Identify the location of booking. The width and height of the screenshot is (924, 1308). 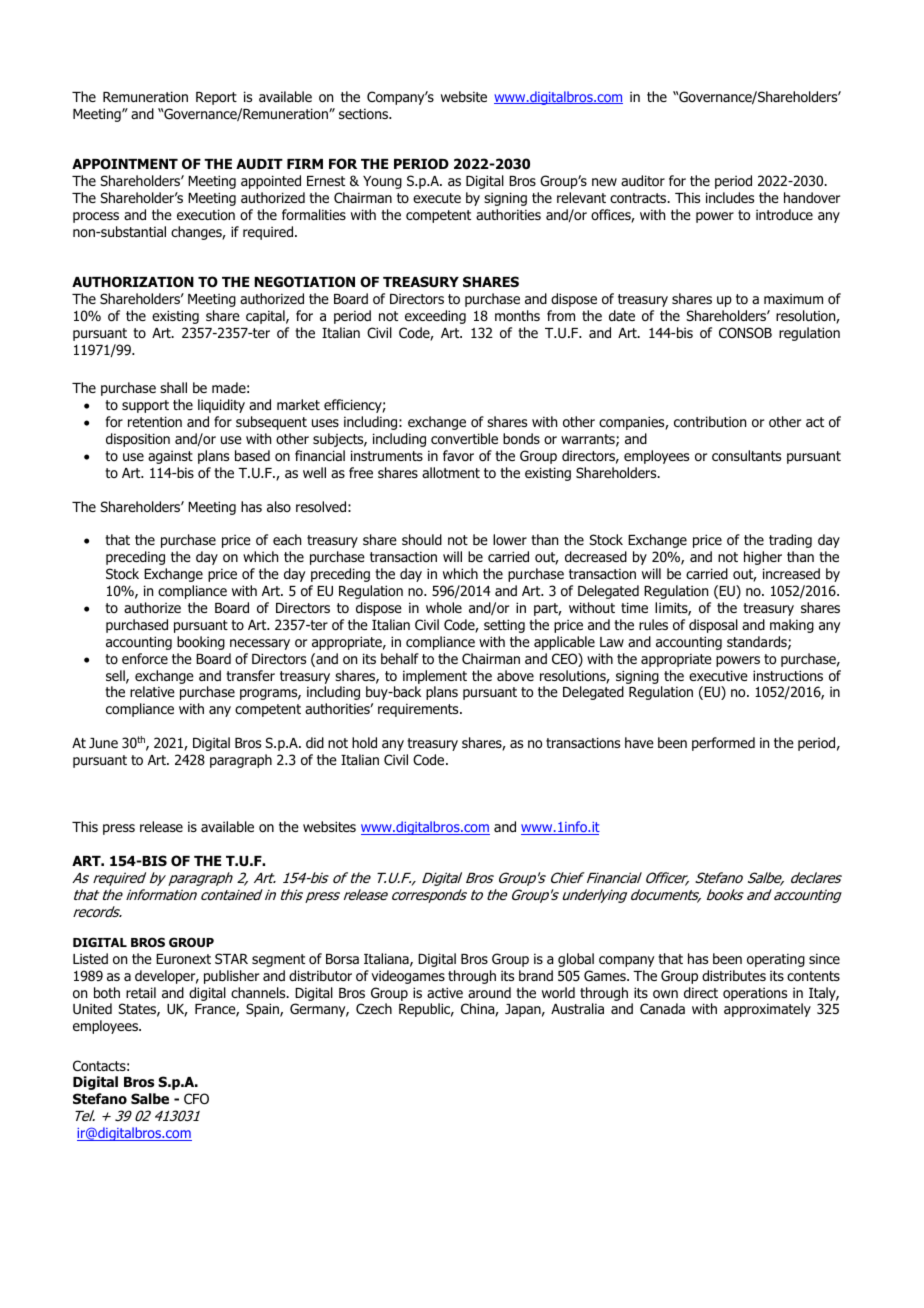
(201, 643).
